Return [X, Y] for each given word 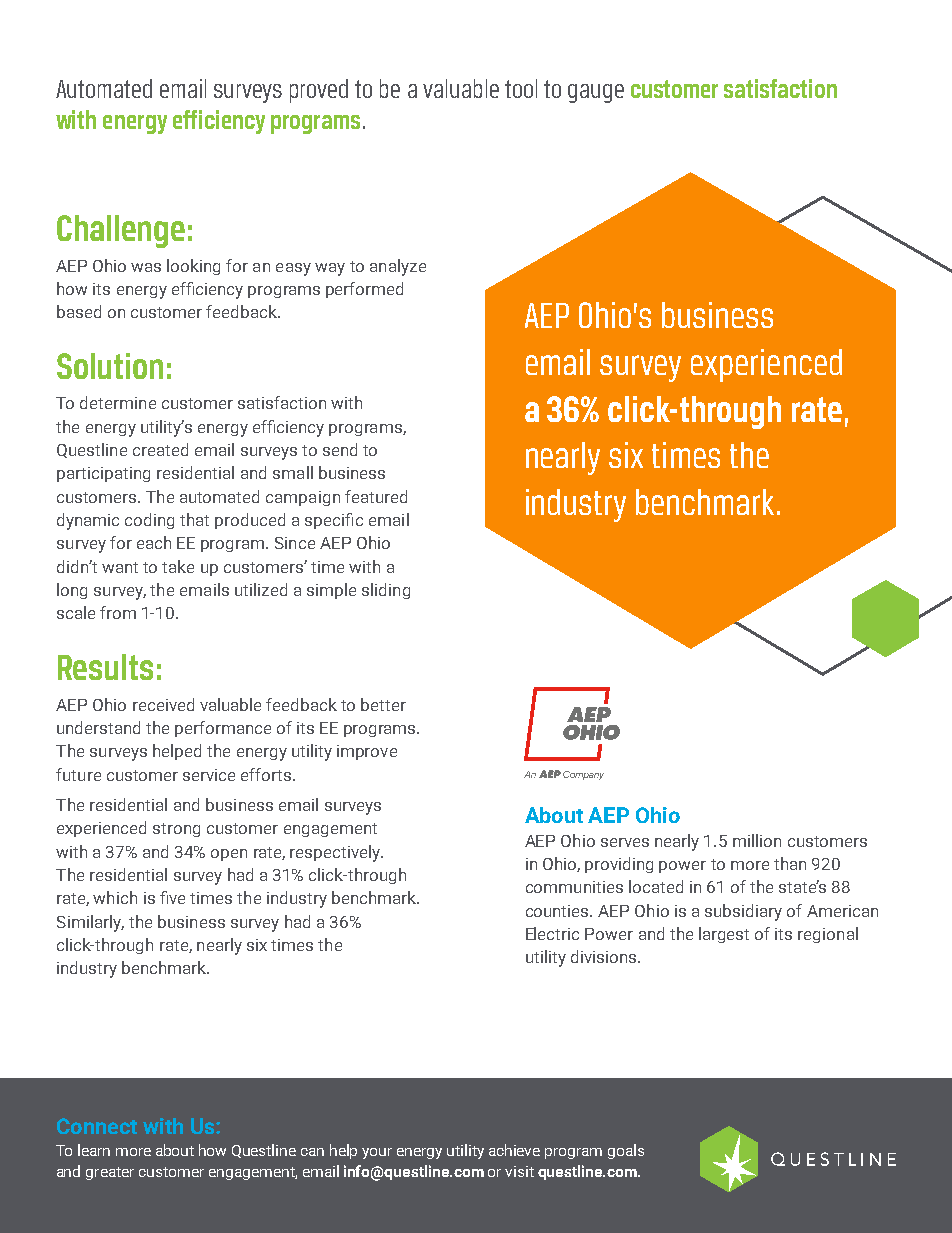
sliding [386, 591]
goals [626, 1151]
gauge [596, 93]
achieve [514, 1150]
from [118, 612]
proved [319, 91]
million [757, 840]
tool [521, 88]
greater [110, 1173]
